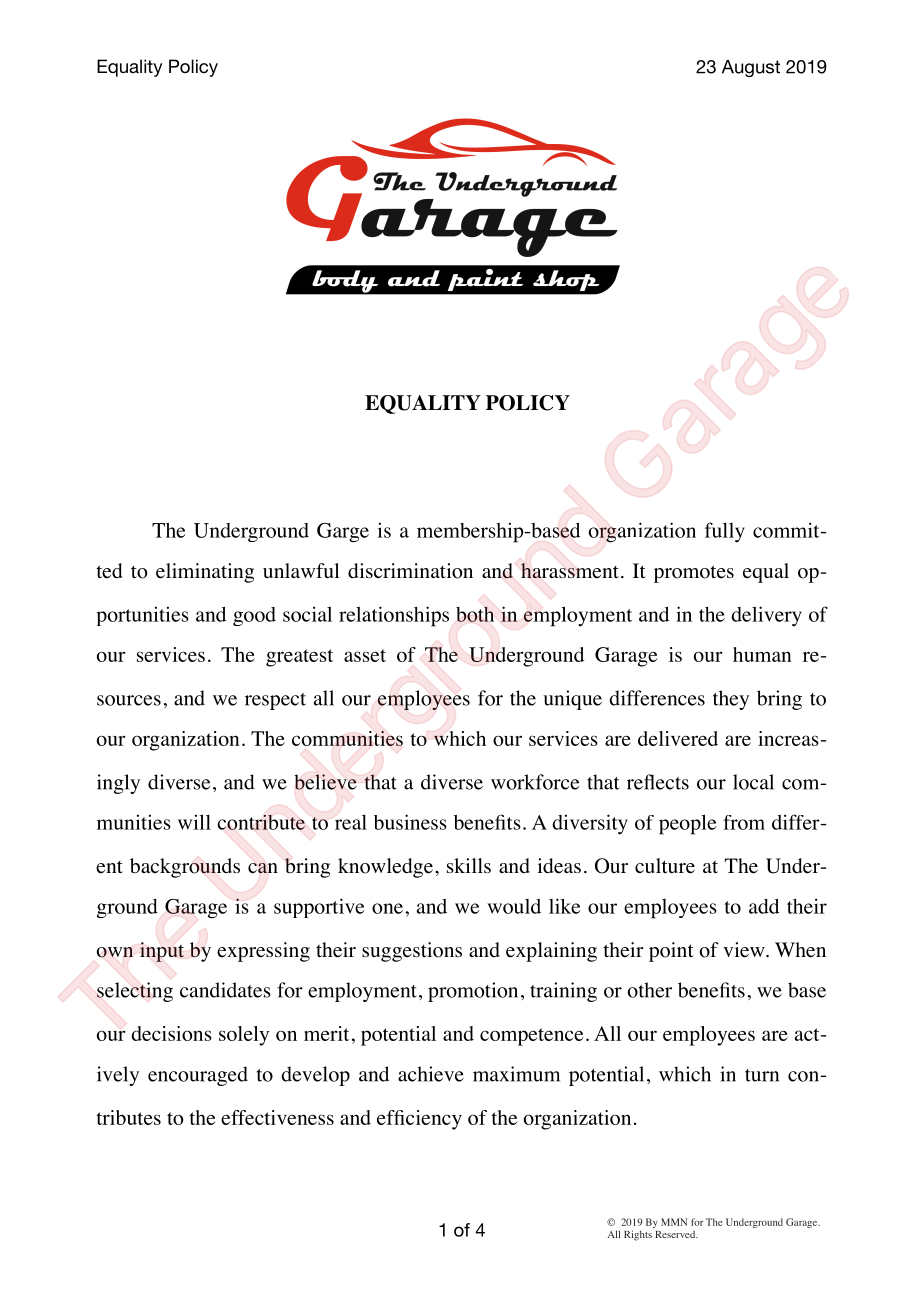  I want to click on efficiency, so click(419, 1120).
